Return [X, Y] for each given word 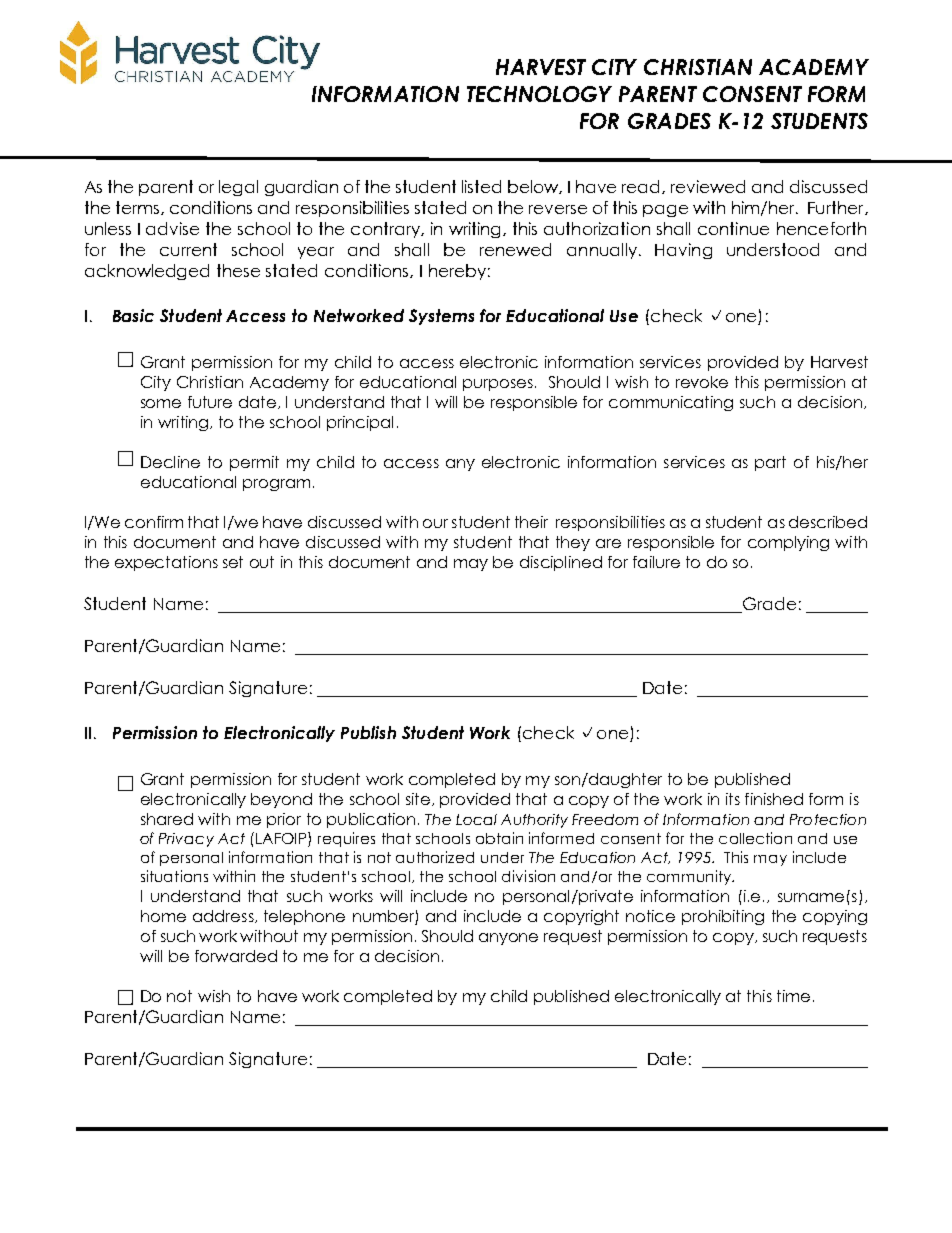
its [733, 799]
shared [167, 819]
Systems [441, 317]
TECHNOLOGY [539, 94]
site [418, 799]
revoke [702, 382]
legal [238, 188]
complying [788, 543]
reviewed [708, 186]
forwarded [236, 956]
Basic [133, 315]
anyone [508, 939]
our [435, 523]
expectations [166, 563]
